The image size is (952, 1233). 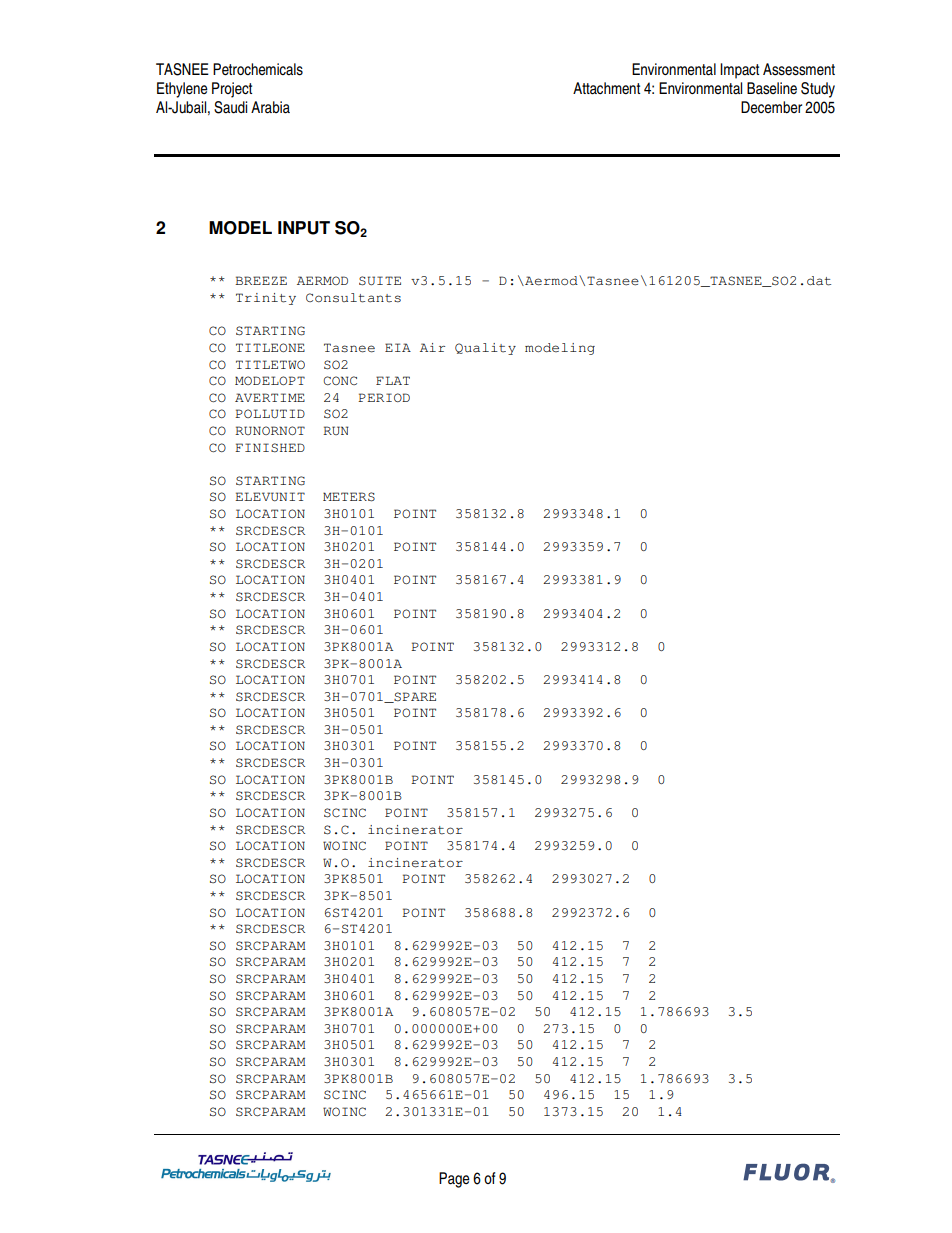 I want to click on December, so click(x=771, y=107).
